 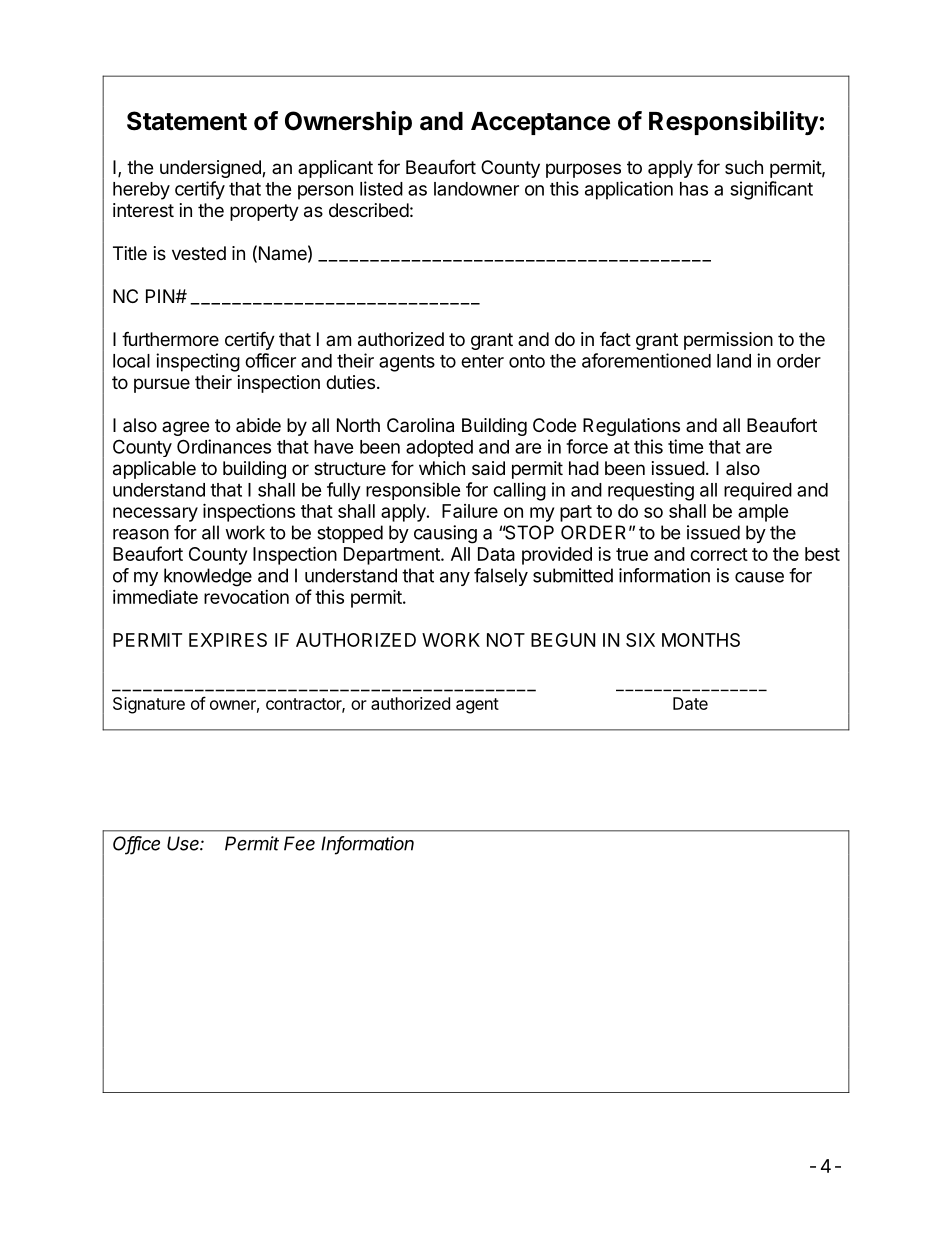 What do you see at coordinates (154, 470) in the screenshot?
I see `applicable` at bounding box center [154, 470].
